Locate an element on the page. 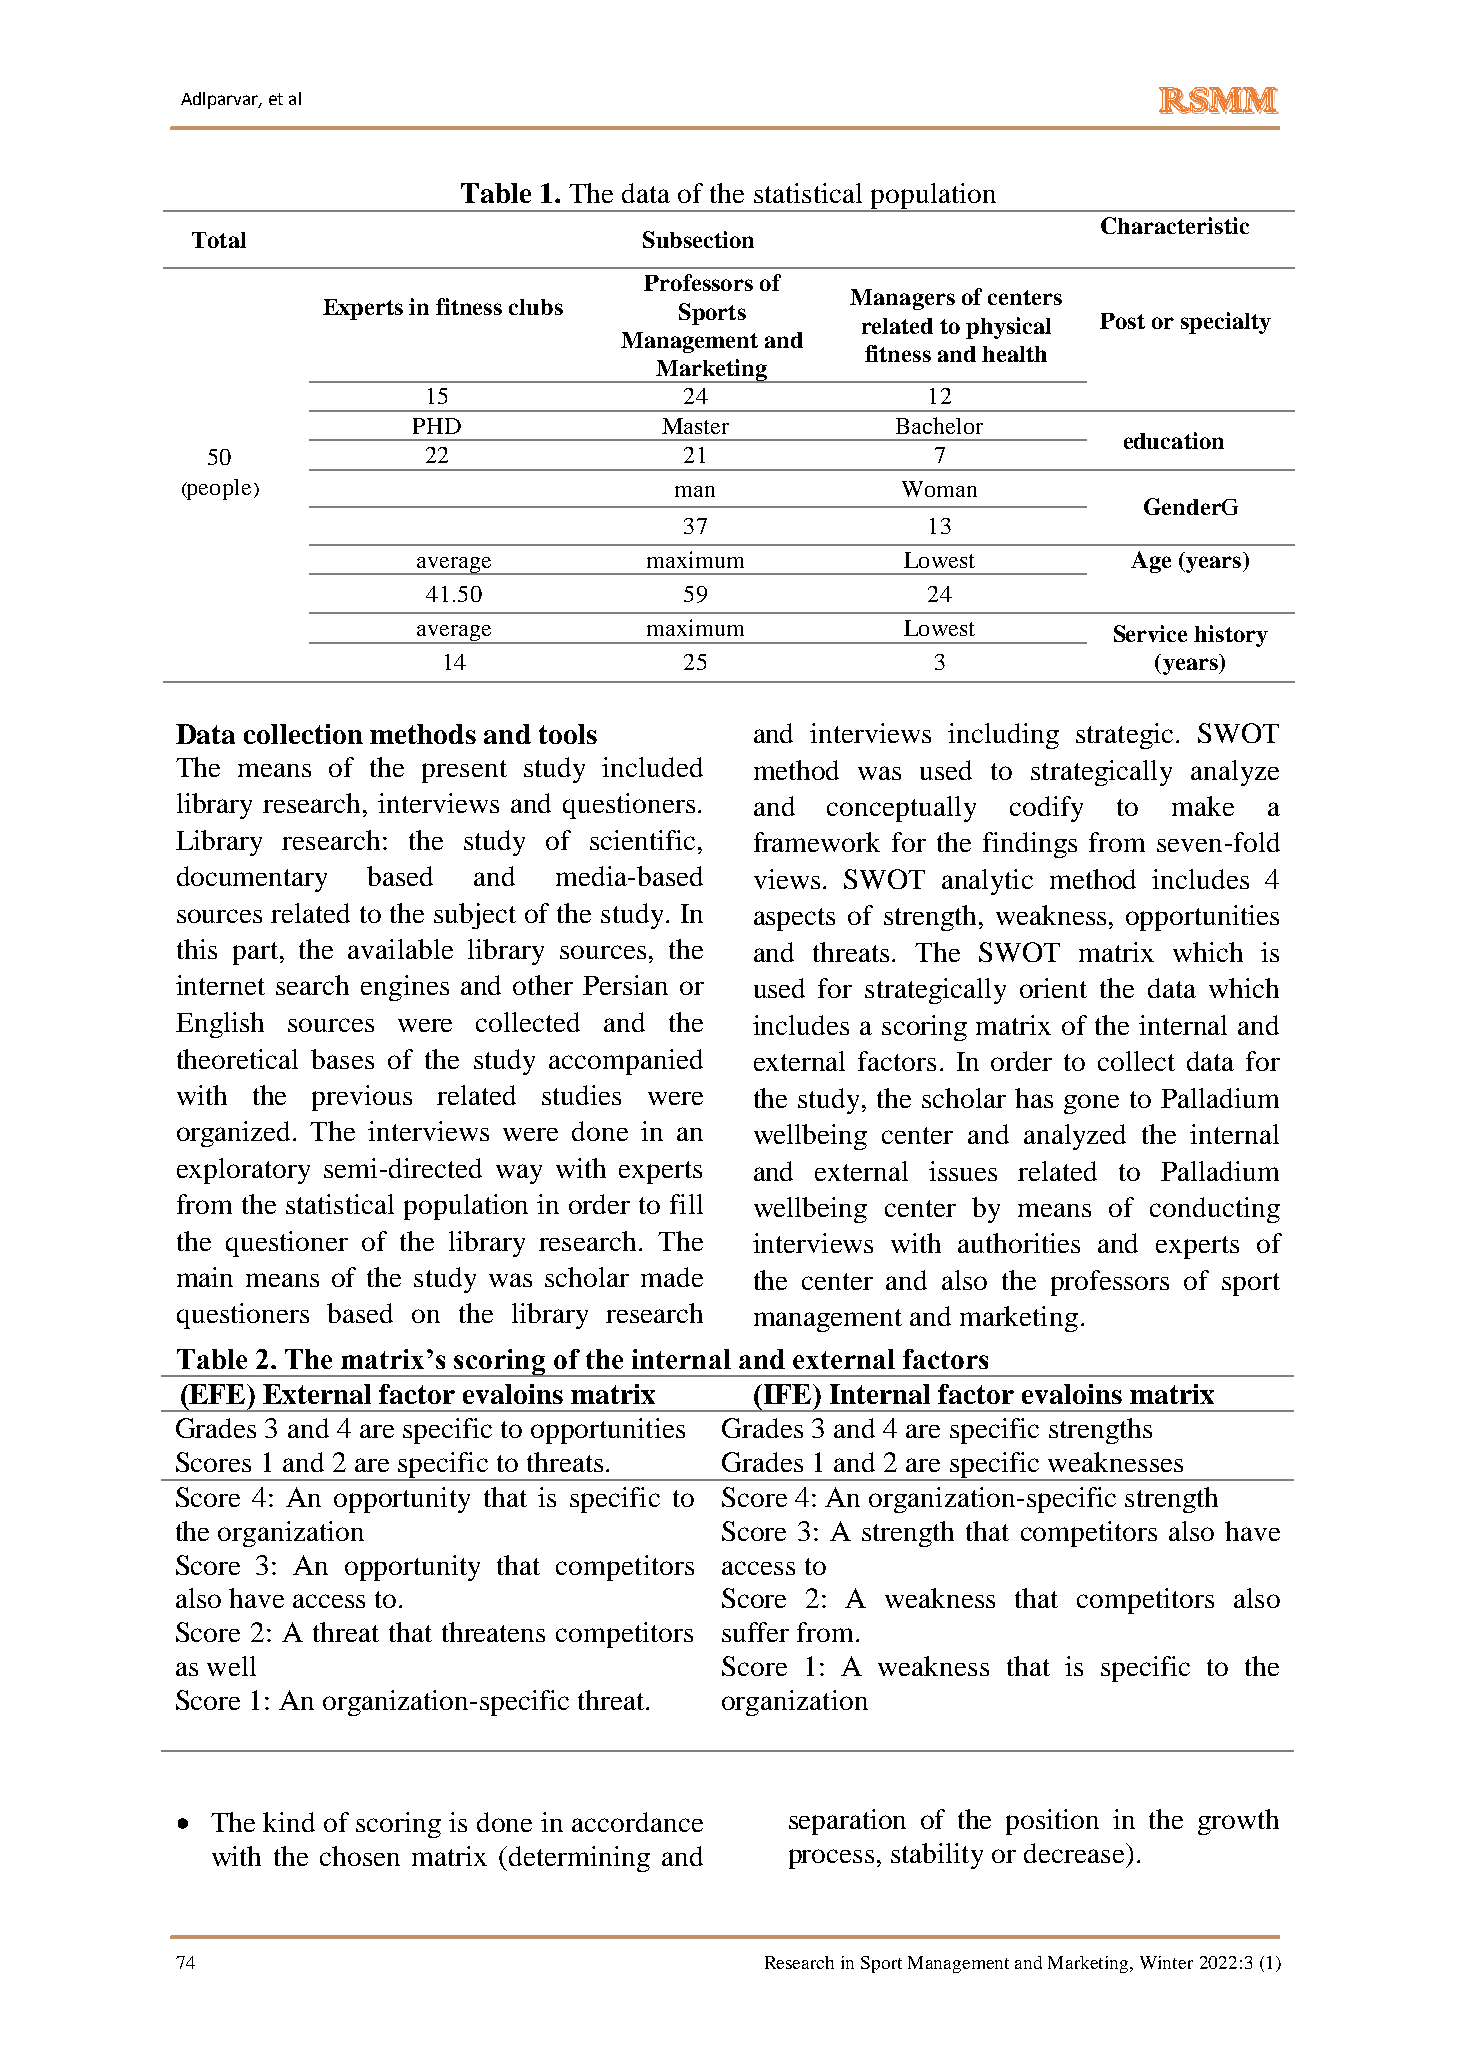 The width and height of the image is (1457, 2060). Post is located at coordinates (1122, 321).
